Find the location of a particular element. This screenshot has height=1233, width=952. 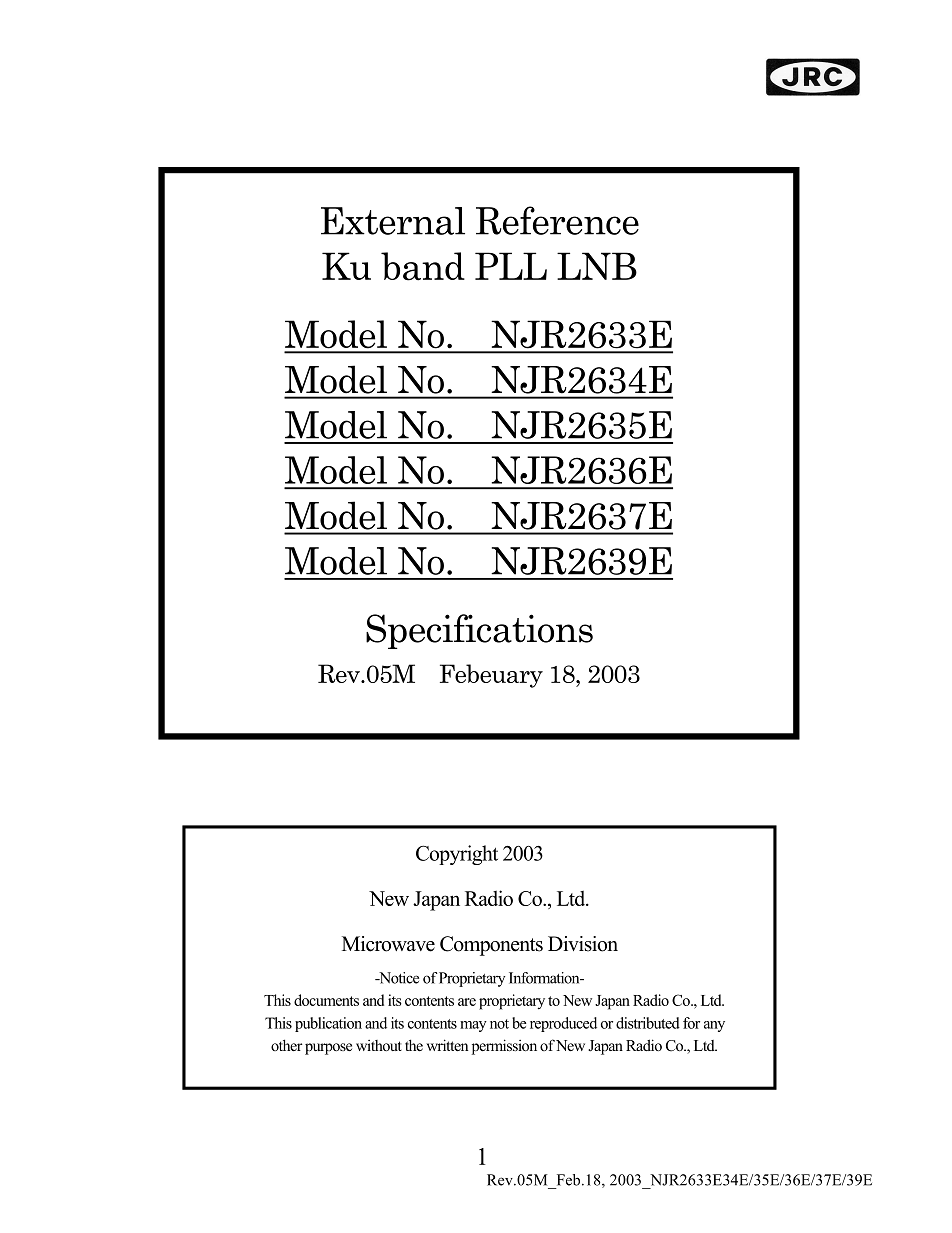

publication is located at coordinates (328, 1024).
